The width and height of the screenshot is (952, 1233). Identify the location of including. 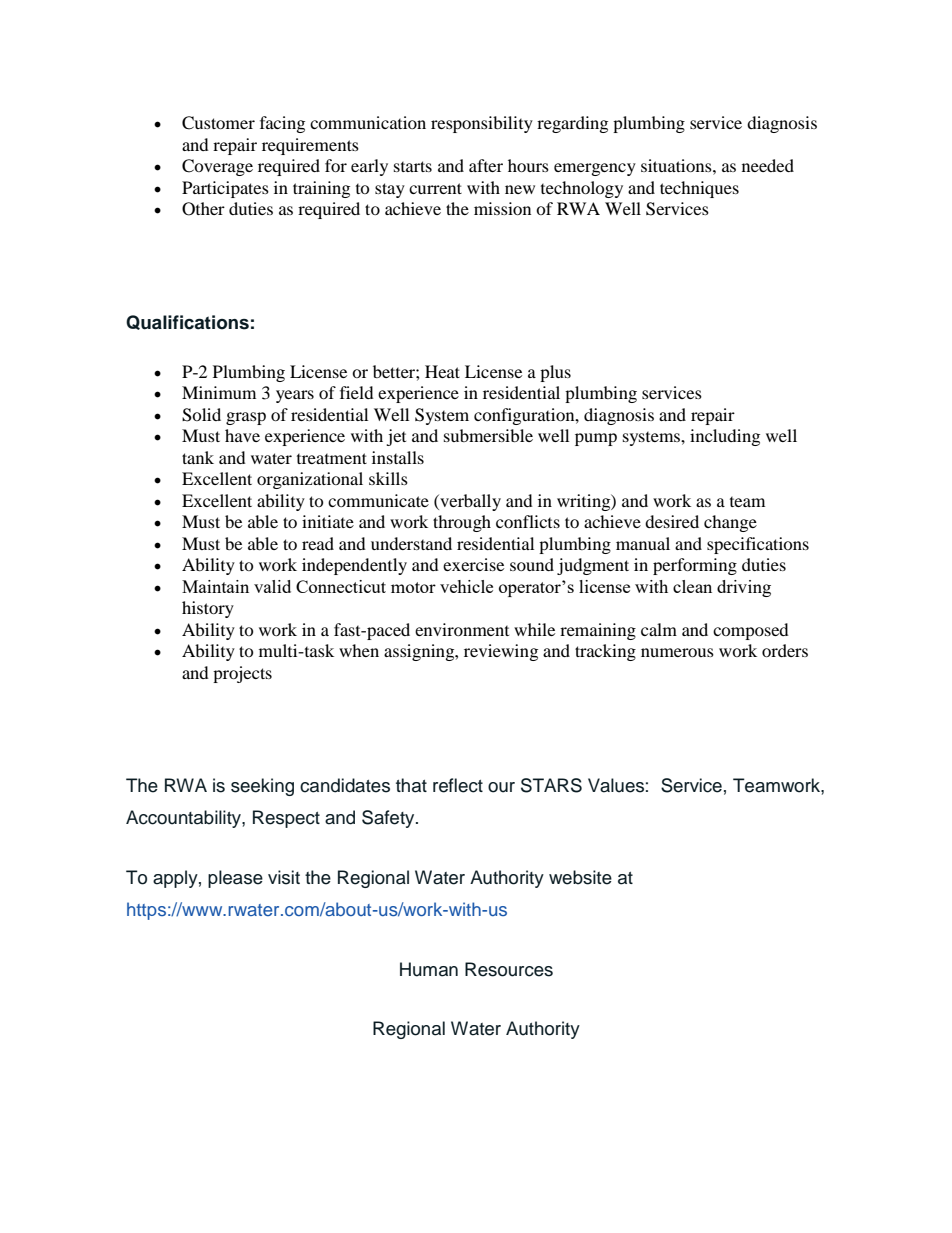
(725, 437).
